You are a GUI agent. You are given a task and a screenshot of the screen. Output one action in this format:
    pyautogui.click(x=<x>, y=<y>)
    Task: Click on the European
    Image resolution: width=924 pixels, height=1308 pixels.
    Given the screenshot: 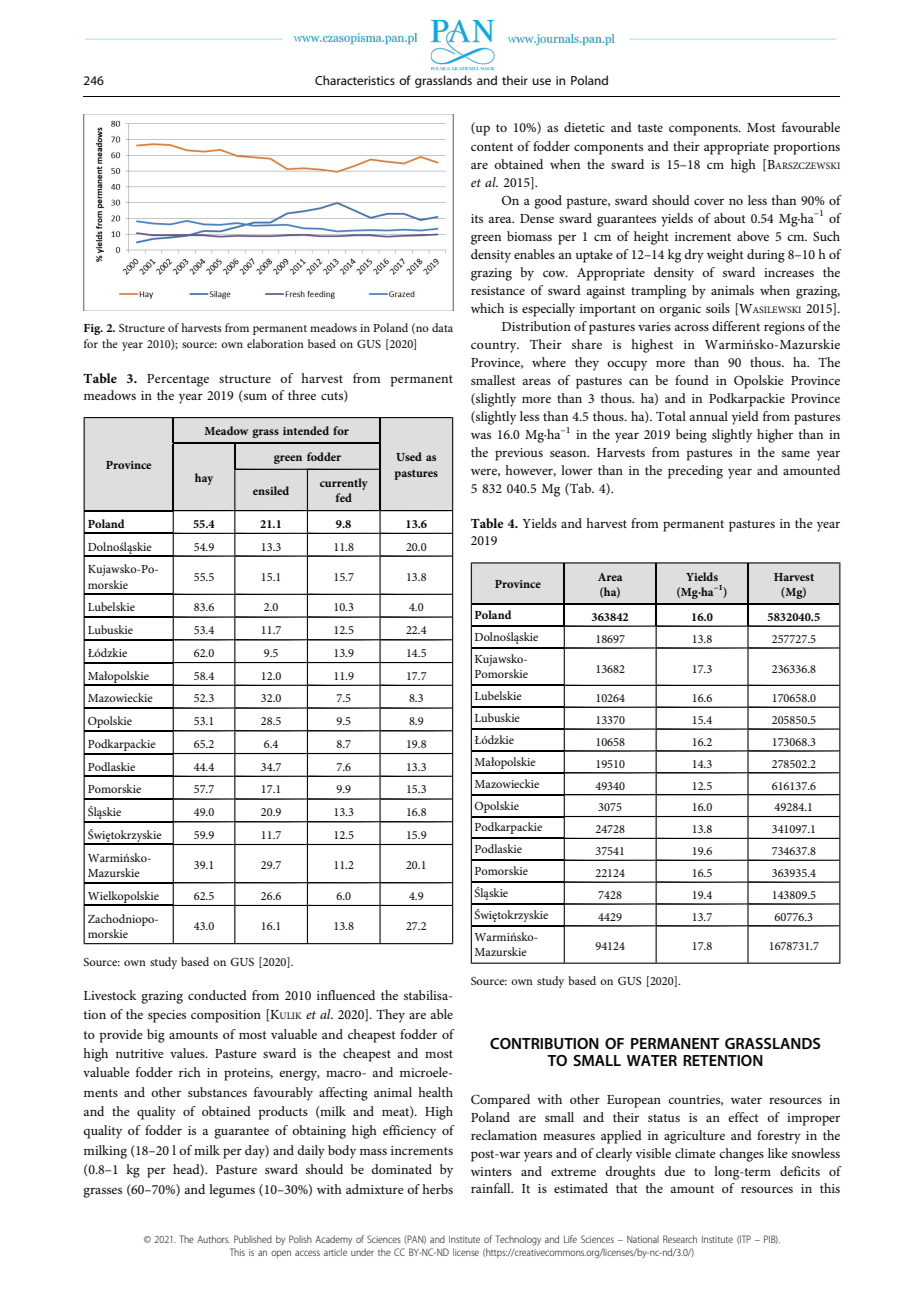 What is the action you would take?
    pyautogui.click(x=634, y=1101)
